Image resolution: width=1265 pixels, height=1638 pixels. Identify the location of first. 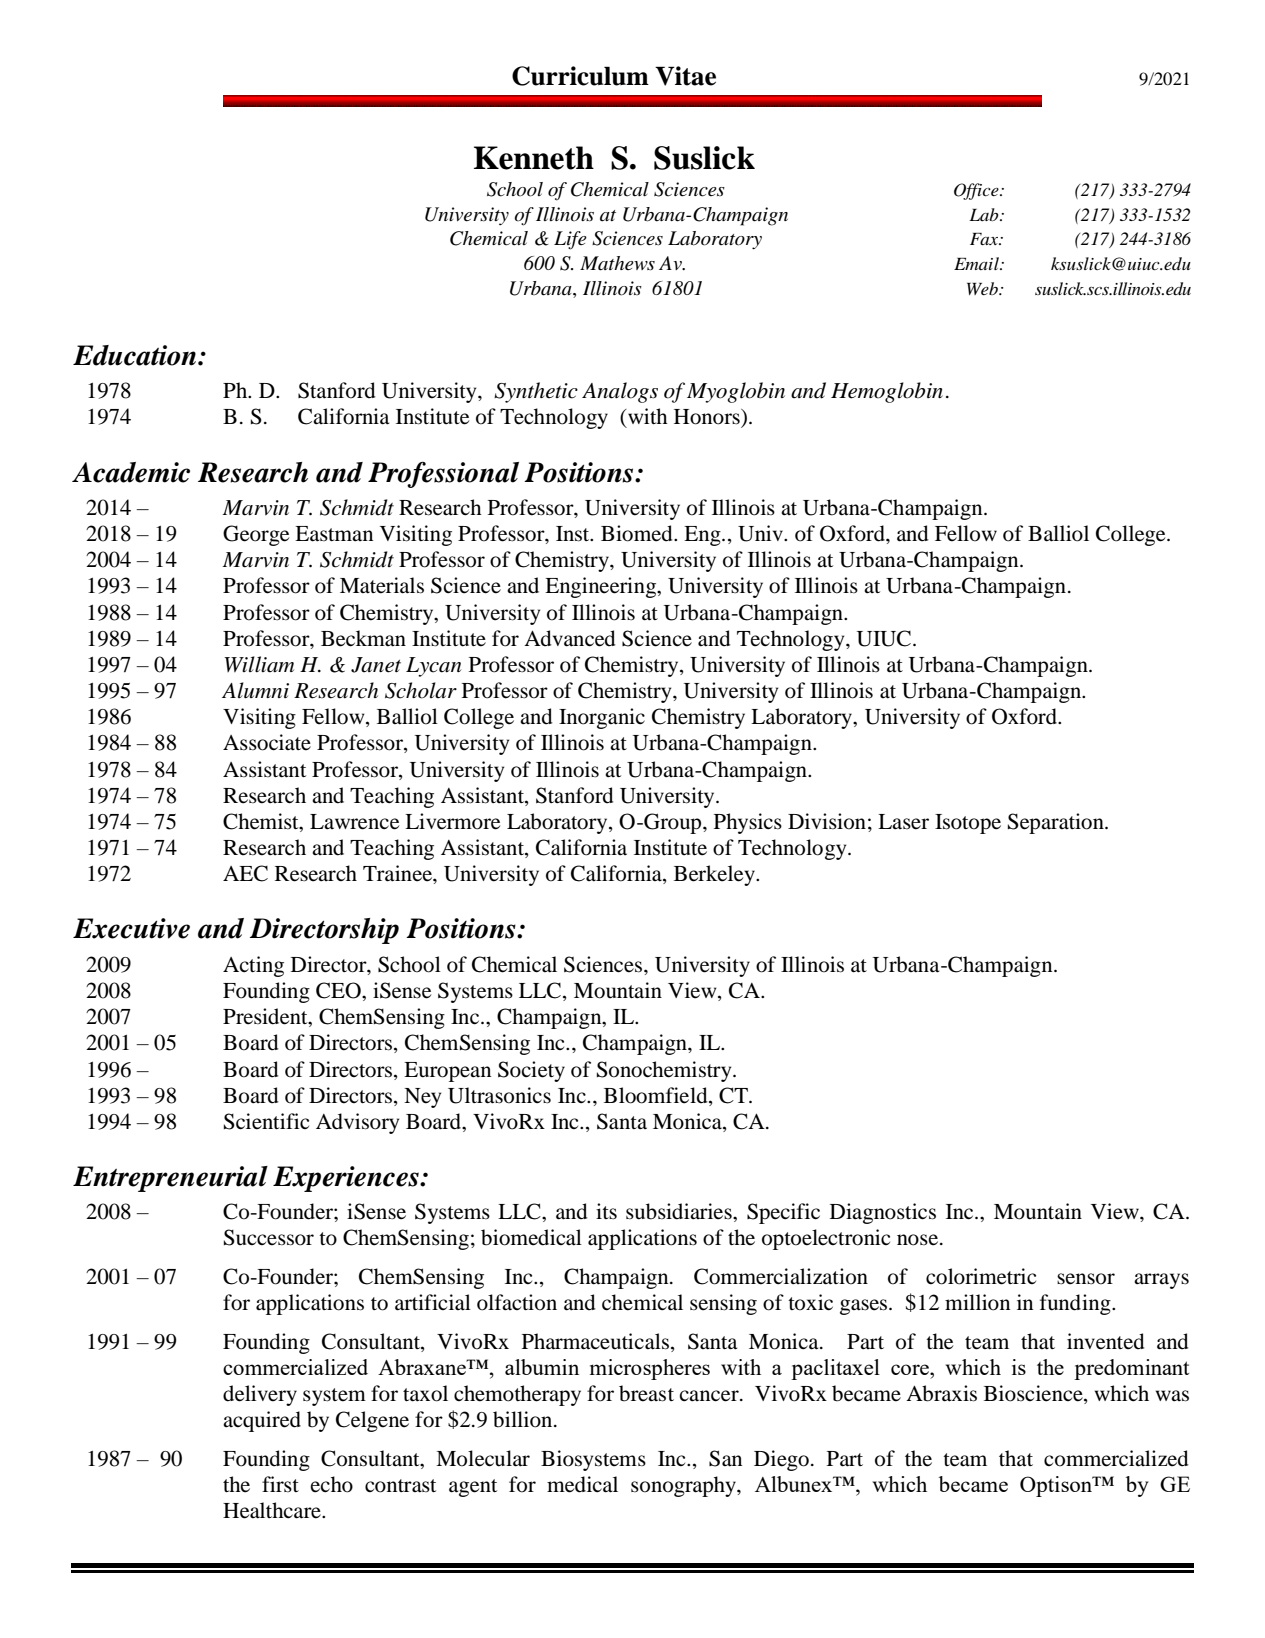
(280, 1484).
